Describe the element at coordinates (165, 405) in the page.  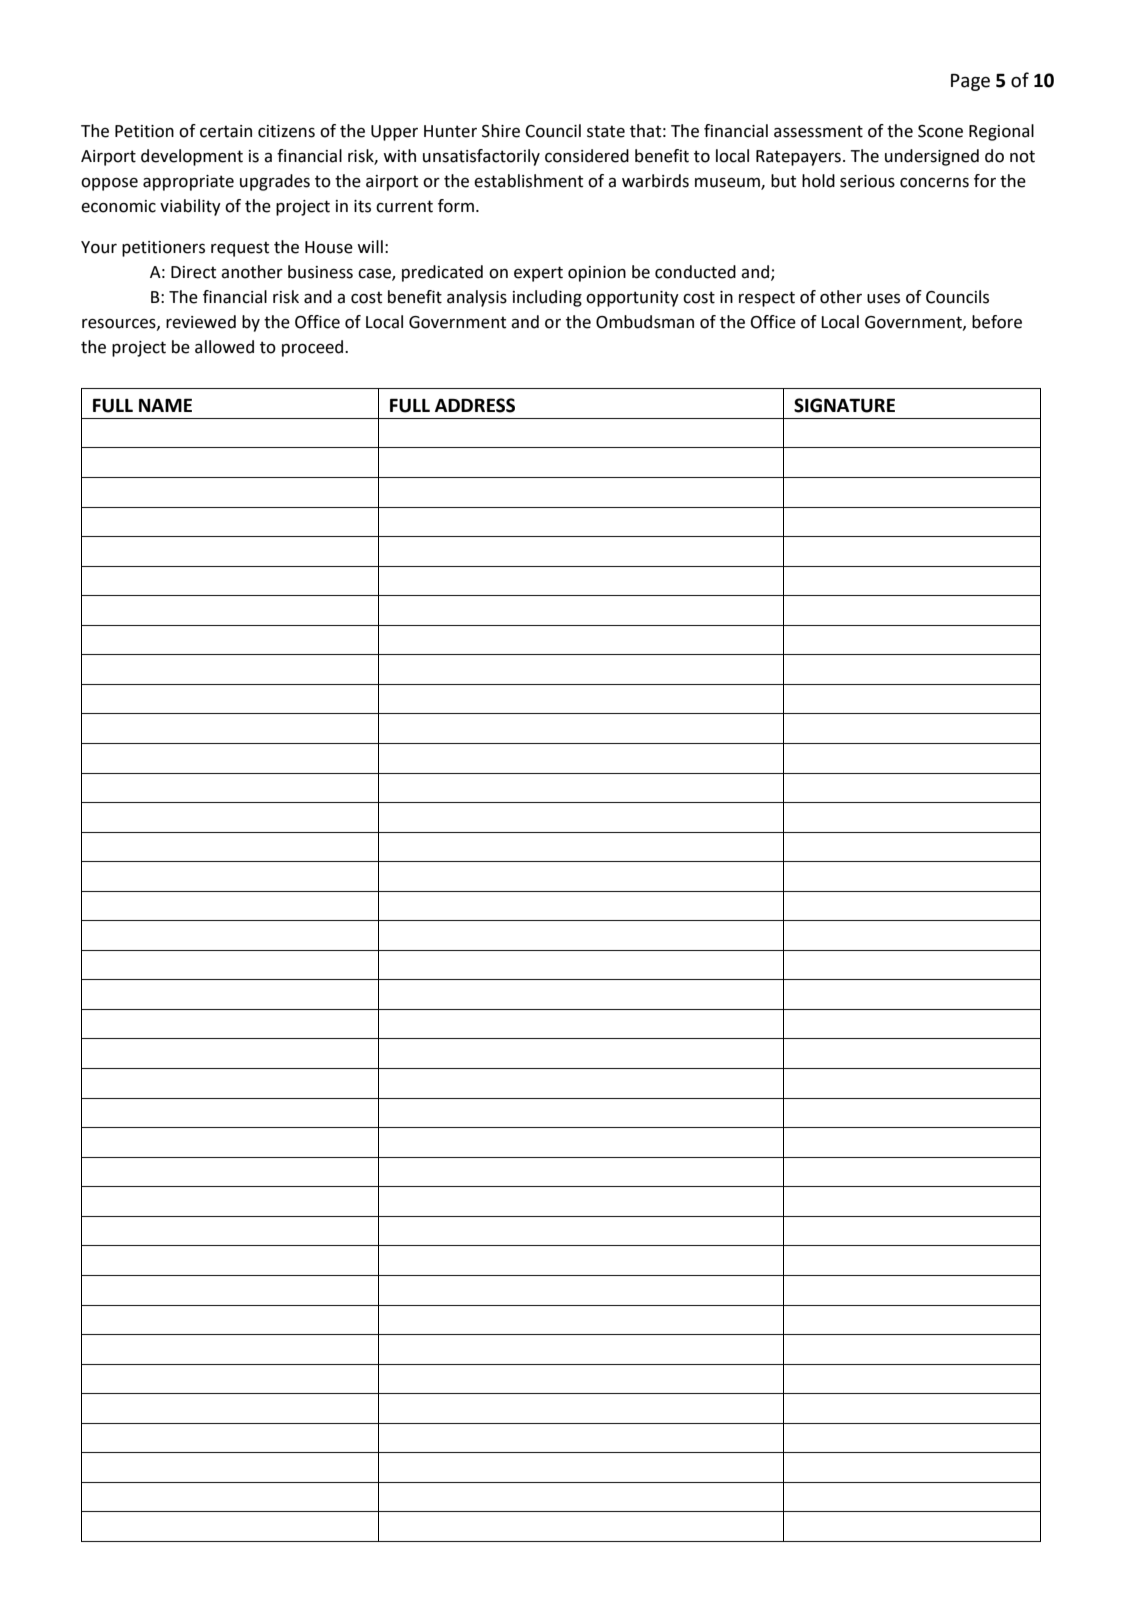
I see `NAME` at that location.
